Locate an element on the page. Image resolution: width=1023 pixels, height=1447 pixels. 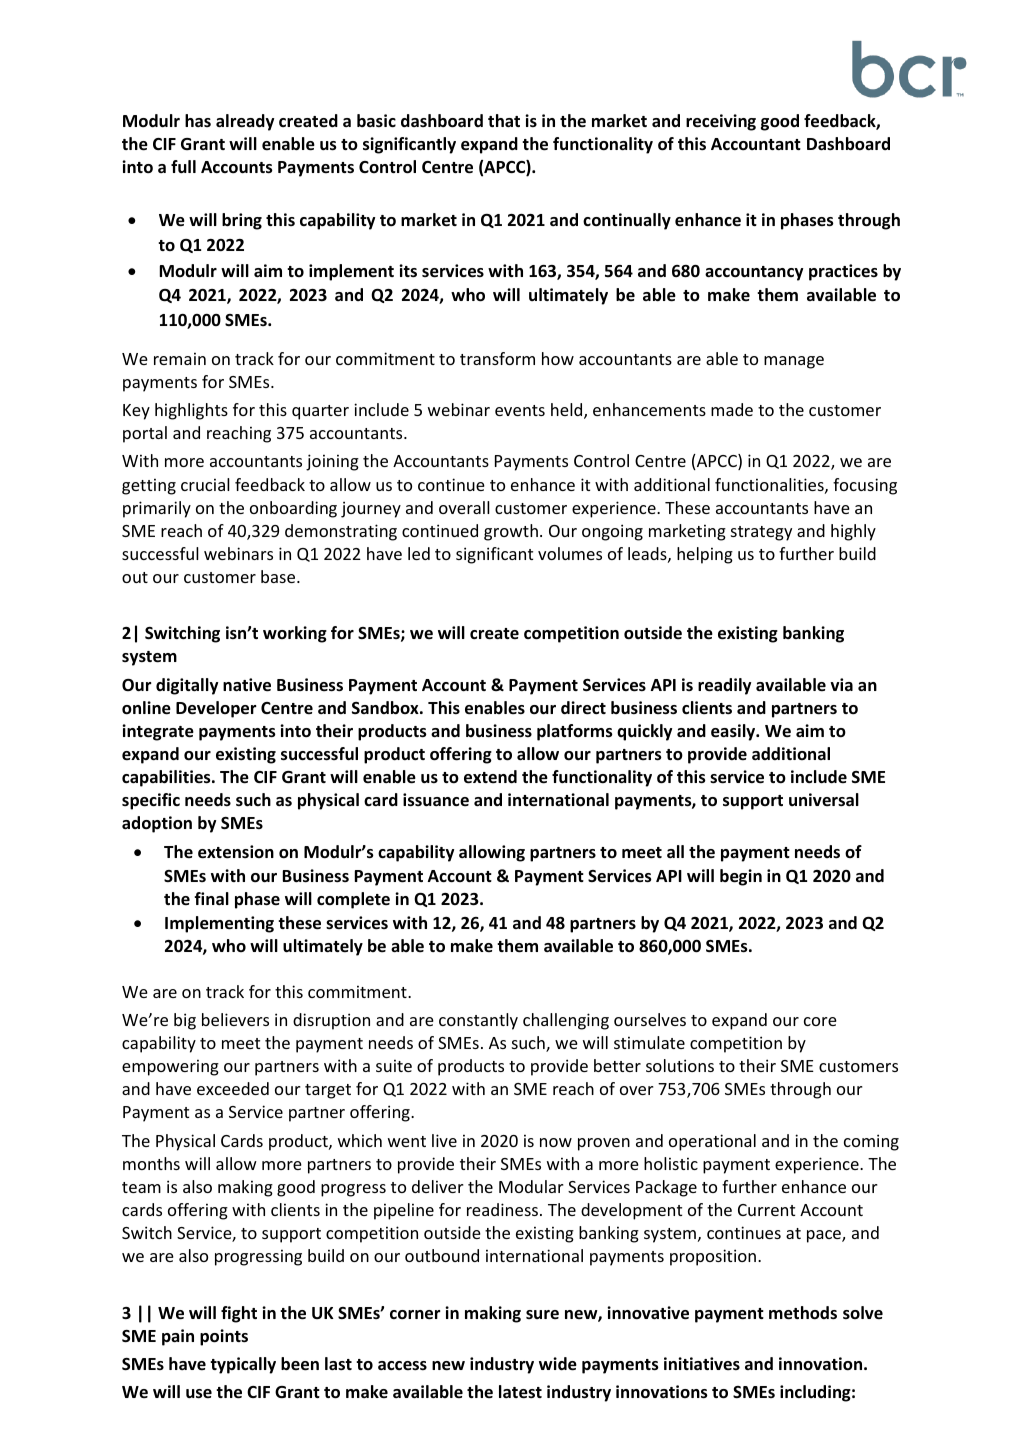
core is located at coordinates (820, 1021).
